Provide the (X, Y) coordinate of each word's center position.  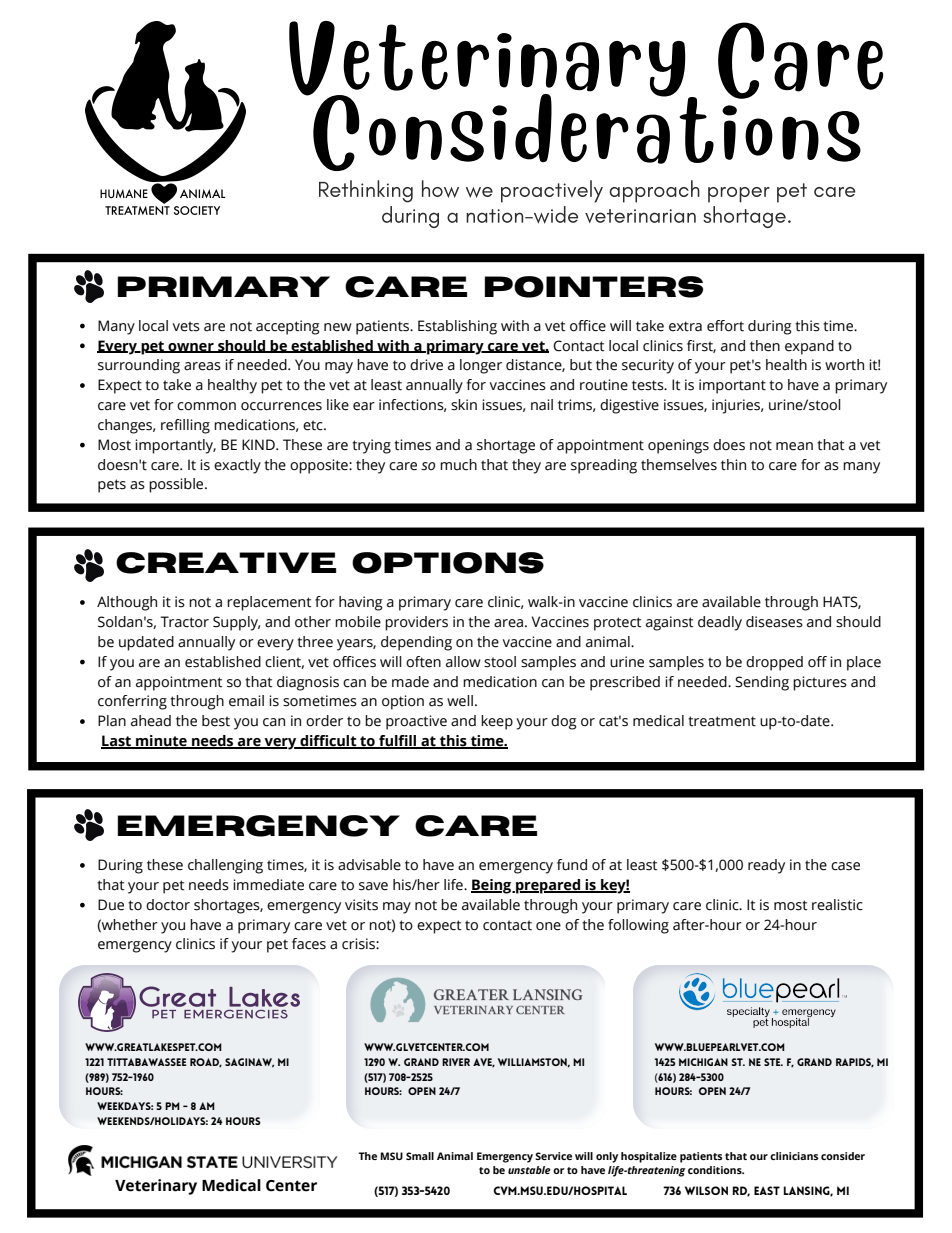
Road (206, 1062)
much (458, 465)
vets (186, 326)
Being (492, 886)
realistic (837, 905)
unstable (529, 1170)
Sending (762, 683)
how (440, 189)
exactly (237, 466)
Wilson (706, 1190)
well (460, 701)
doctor (168, 905)
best (216, 721)
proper (739, 195)
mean (794, 446)
